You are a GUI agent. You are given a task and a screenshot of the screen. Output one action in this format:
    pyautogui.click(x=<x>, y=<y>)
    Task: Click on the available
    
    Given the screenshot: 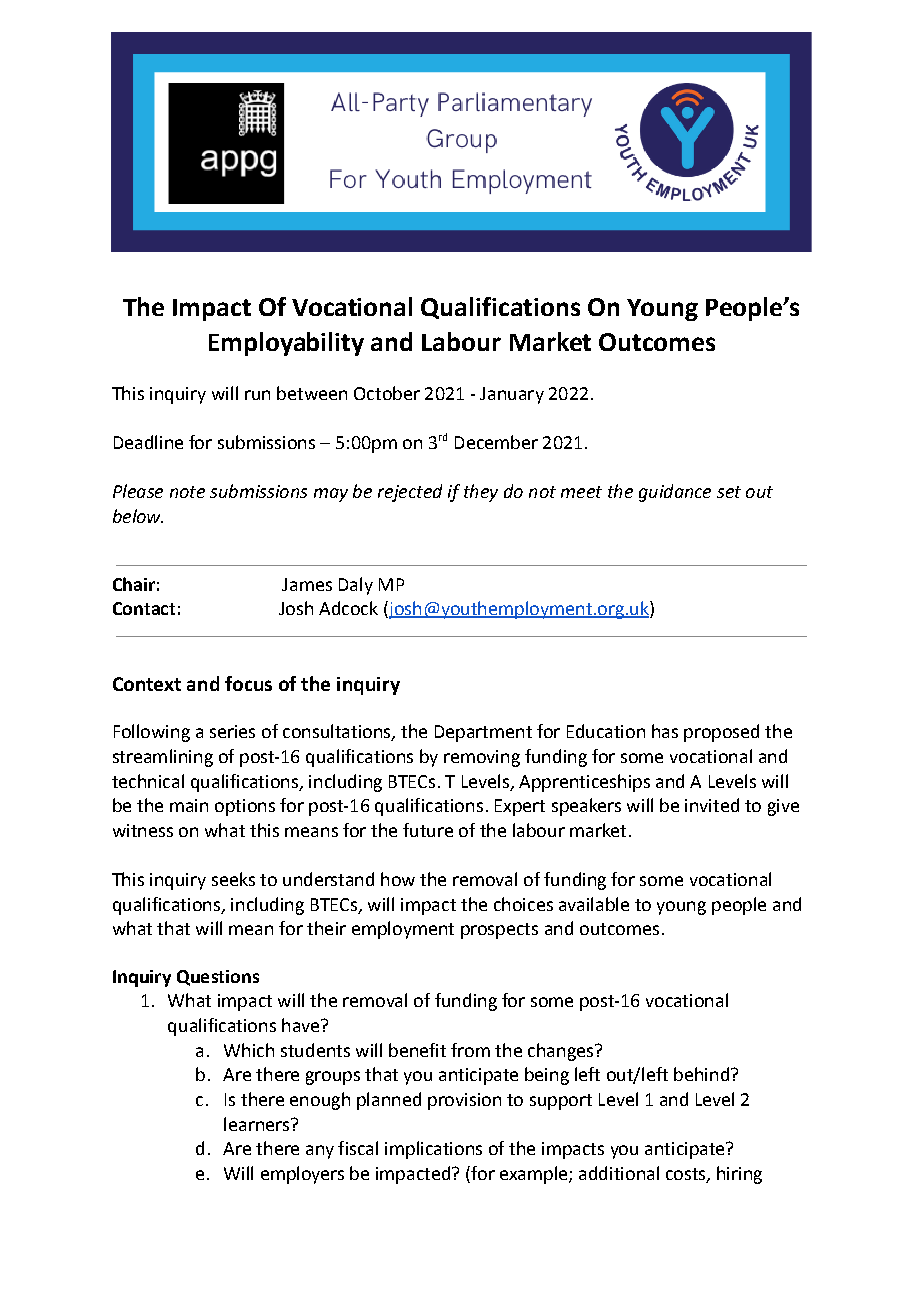 What is the action you would take?
    pyautogui.click(x=594, y=904)
